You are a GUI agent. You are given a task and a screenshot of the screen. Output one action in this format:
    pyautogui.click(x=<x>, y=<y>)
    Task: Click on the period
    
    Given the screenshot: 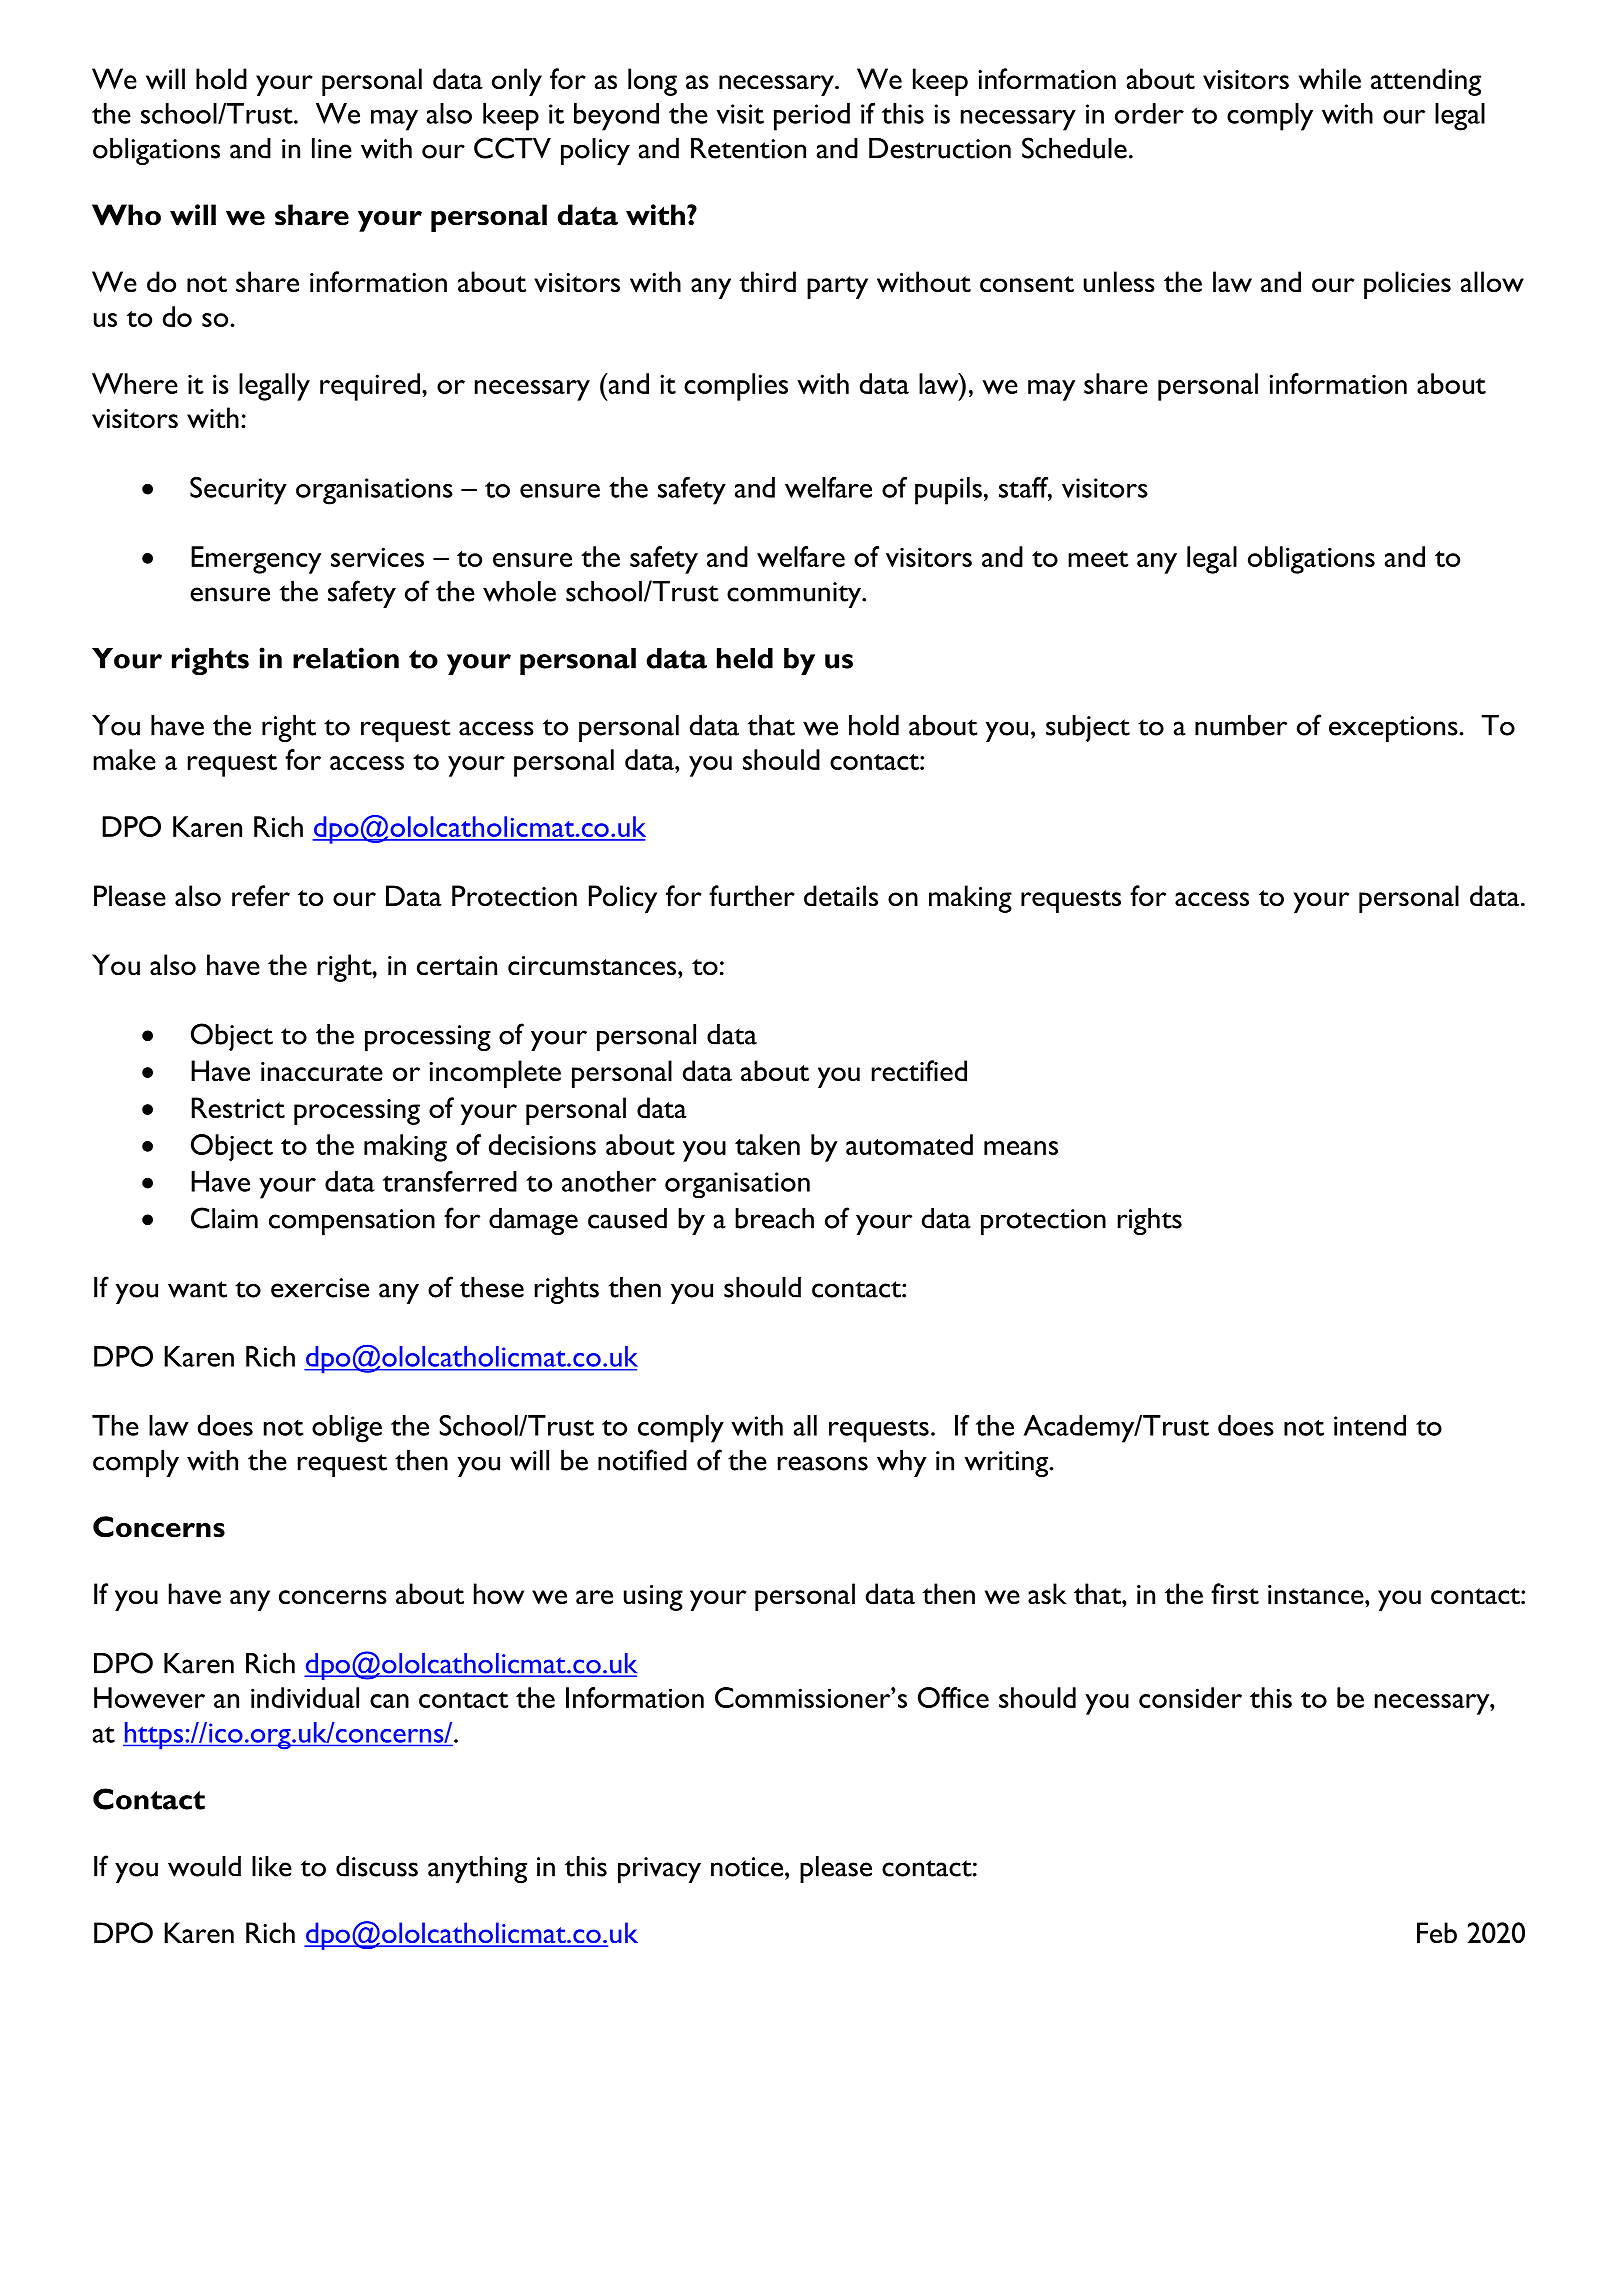 What is the action you would take?
    pyautogui.click(x=812, y=117)
